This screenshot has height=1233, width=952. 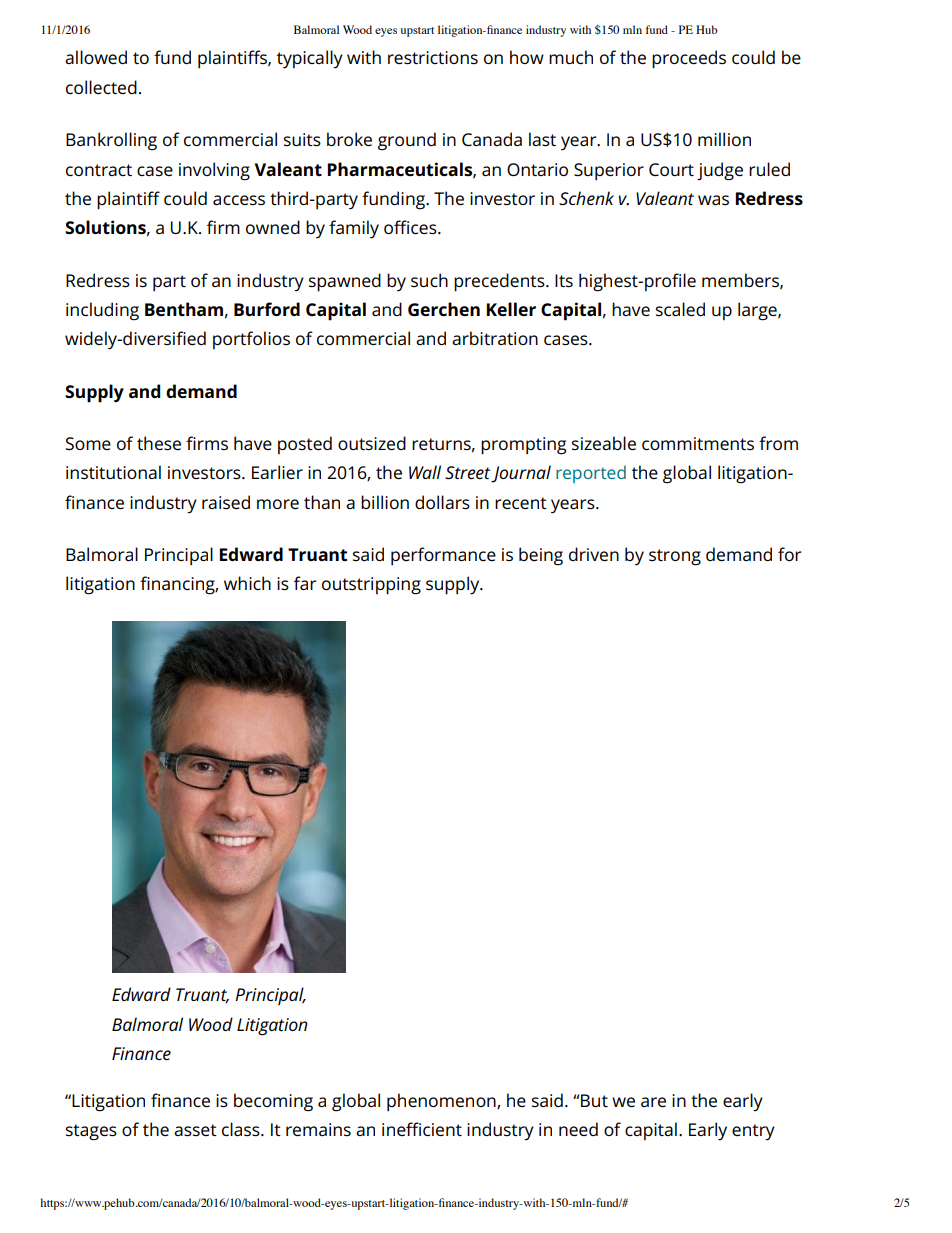 What do you see at coordinates (101, 87) in the screenshot?
I see `collected` at bounding box center [101, 87].
